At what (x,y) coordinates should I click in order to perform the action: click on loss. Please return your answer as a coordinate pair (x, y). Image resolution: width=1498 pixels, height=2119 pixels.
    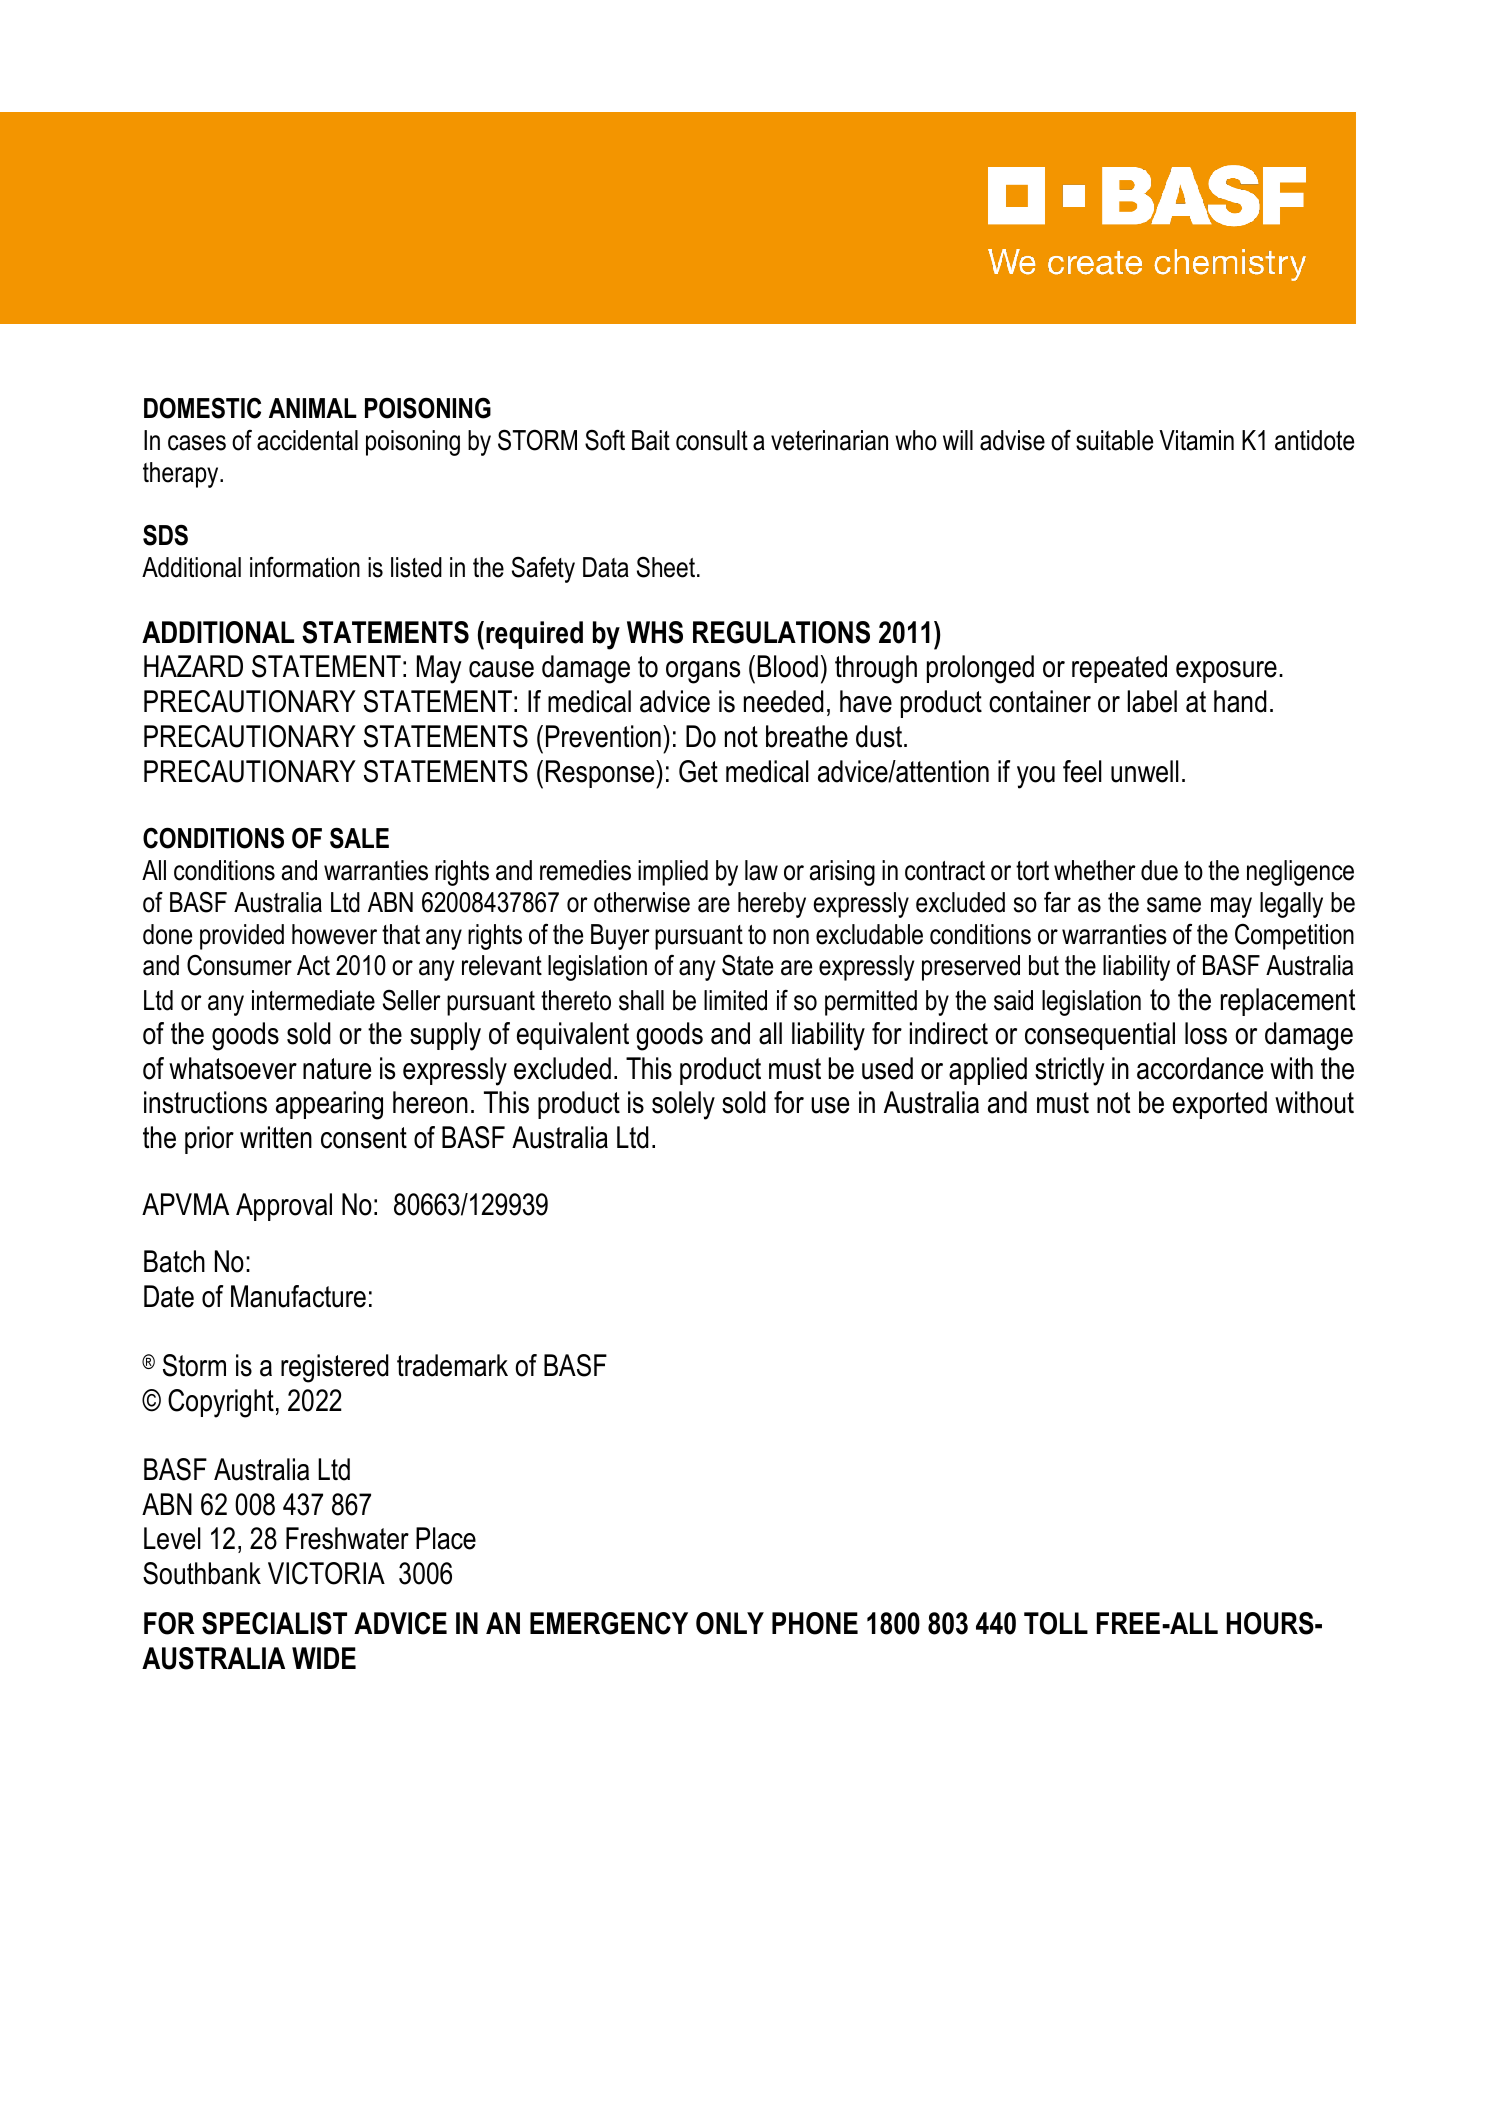
    Looking at the image, I should click on (1206, 1033).
